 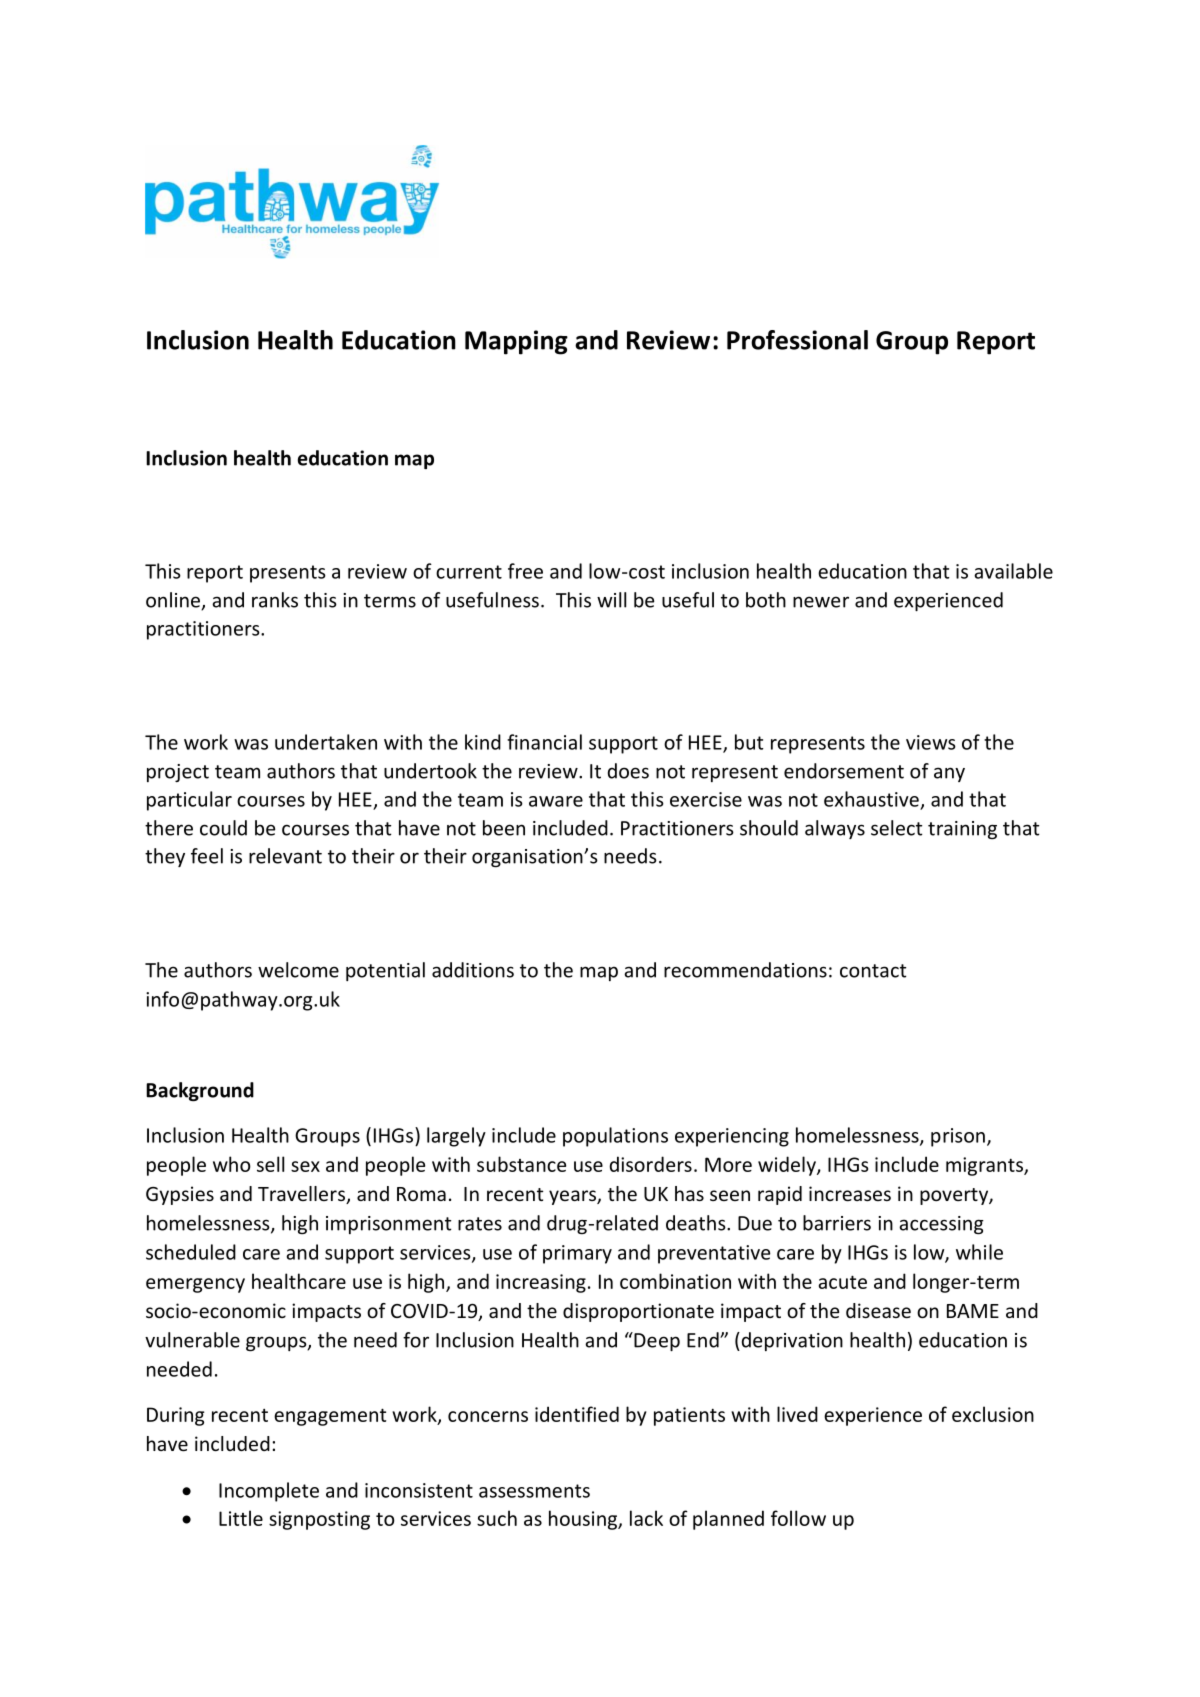 What do you see at coordinates (275, 600) in the document?
I see `ranks` at bounding box center [275, 600].
